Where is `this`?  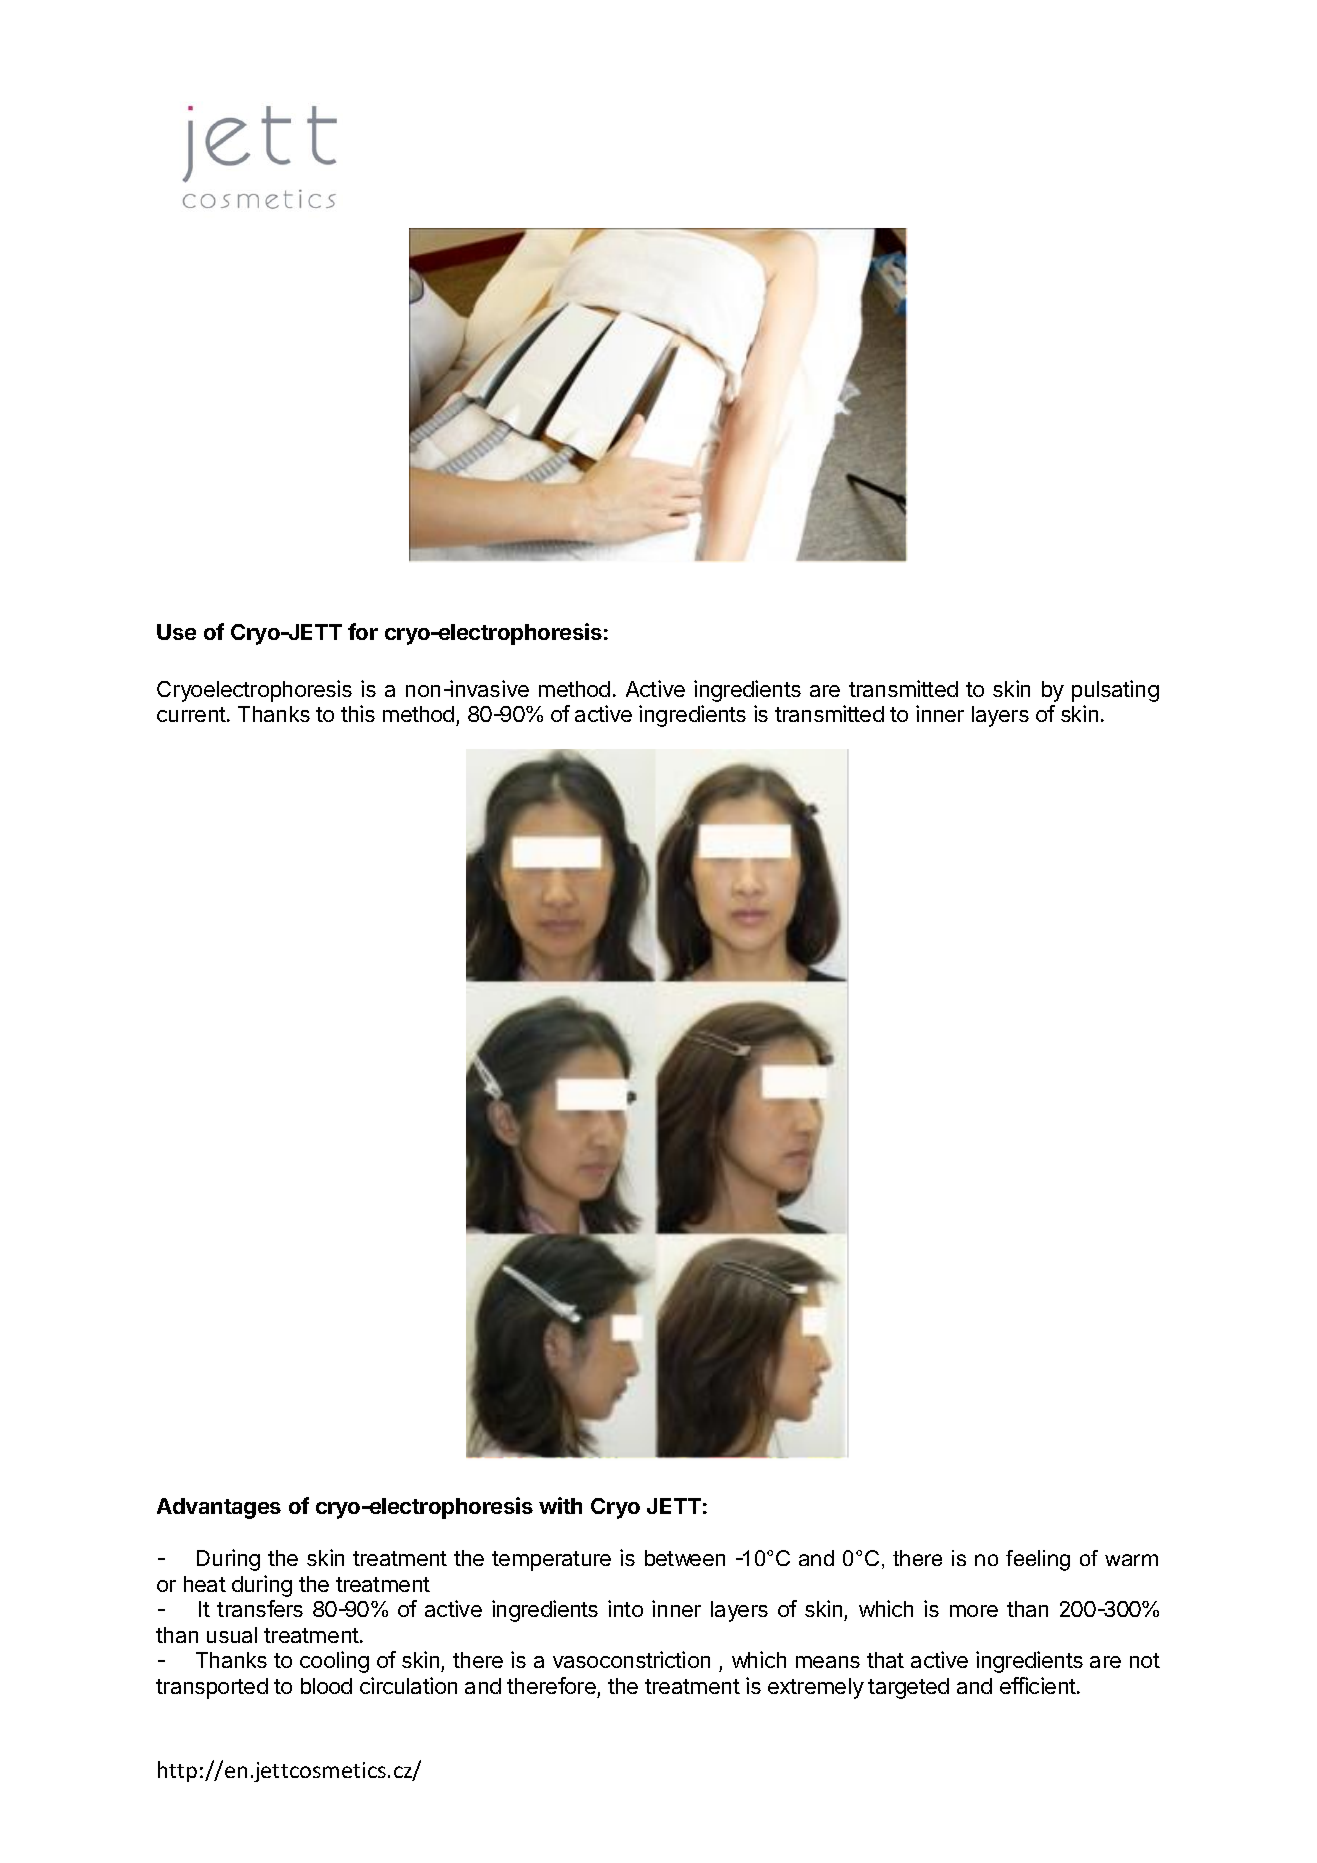
this is located at coordinates (358, 713).
